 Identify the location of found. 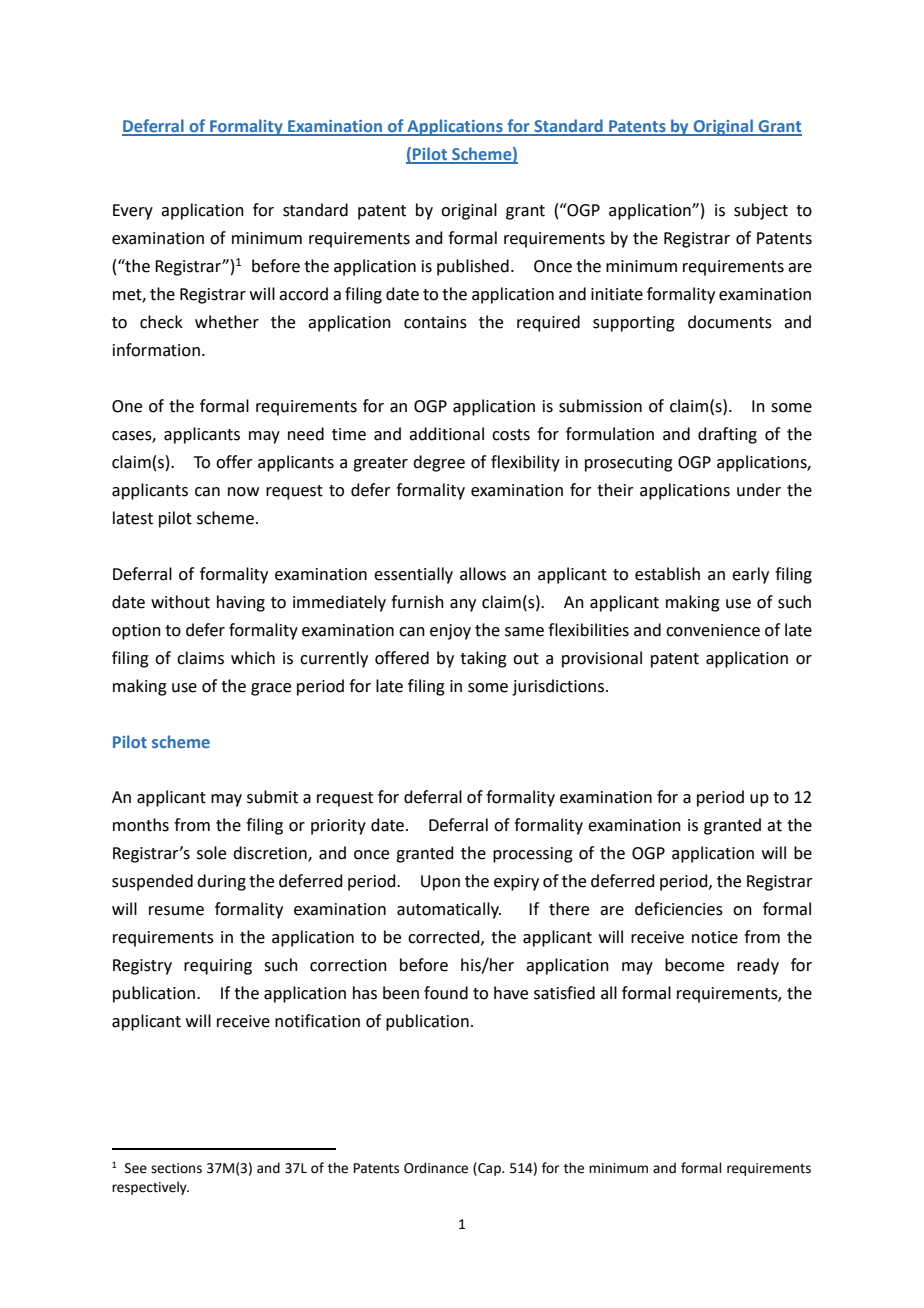
(446, 993).
